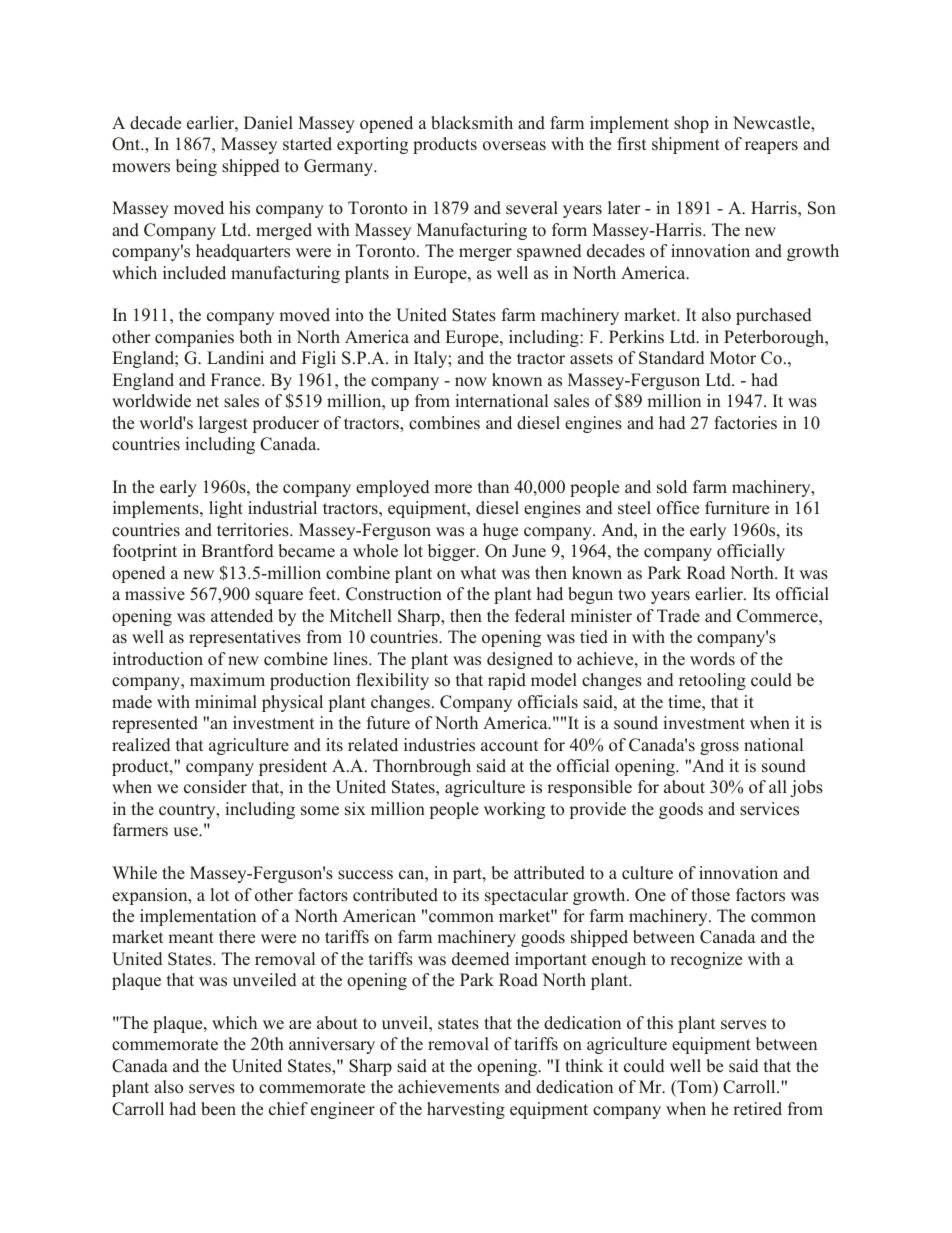 Image resolution: width=952 pixels, height=1233 pixels. I want to click on consider, so click(215, 787).
